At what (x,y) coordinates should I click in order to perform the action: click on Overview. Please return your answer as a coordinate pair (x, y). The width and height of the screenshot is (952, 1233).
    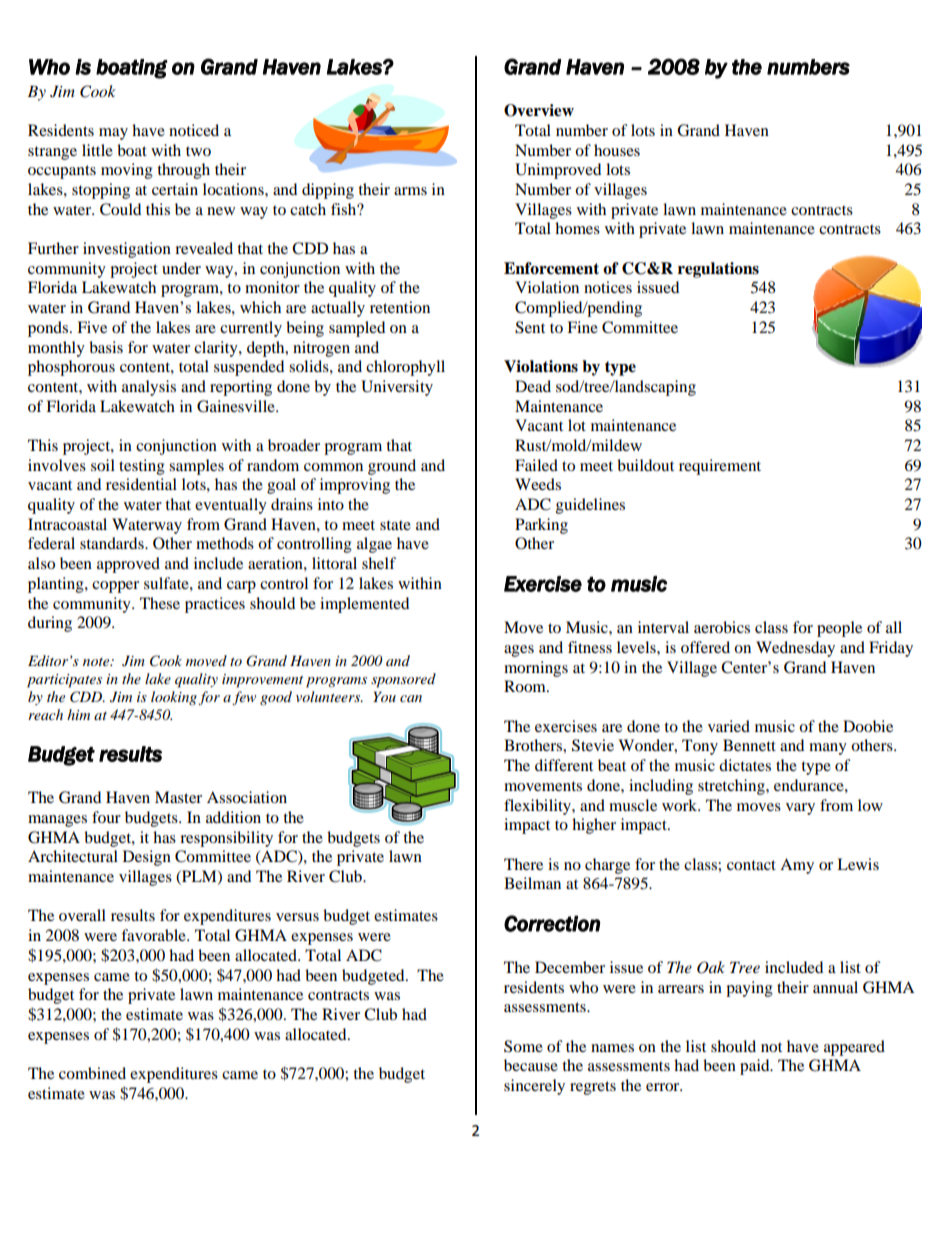
    Looking at the image, I should click on (539, 110).
